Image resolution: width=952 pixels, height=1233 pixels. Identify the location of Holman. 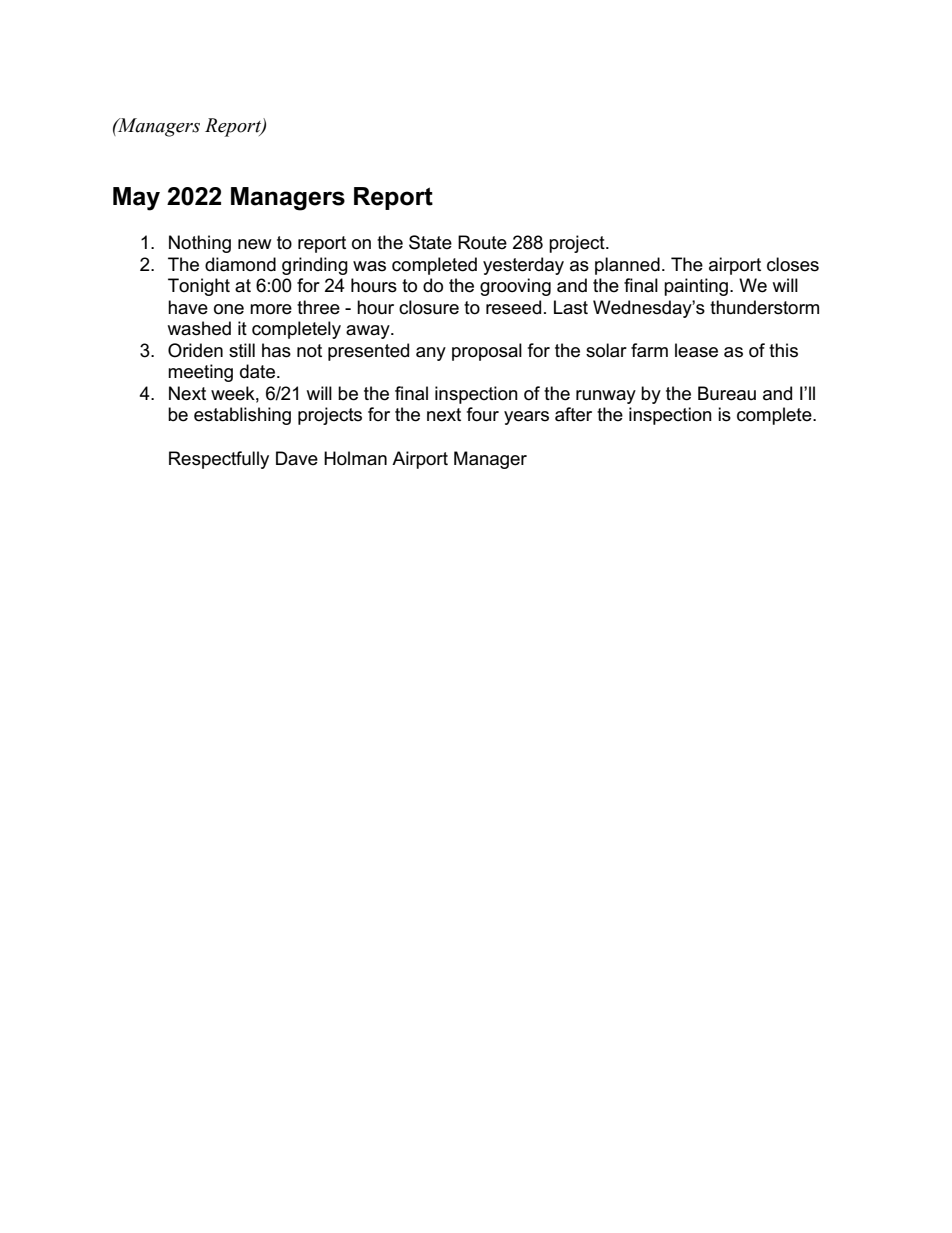
(355, 458).
